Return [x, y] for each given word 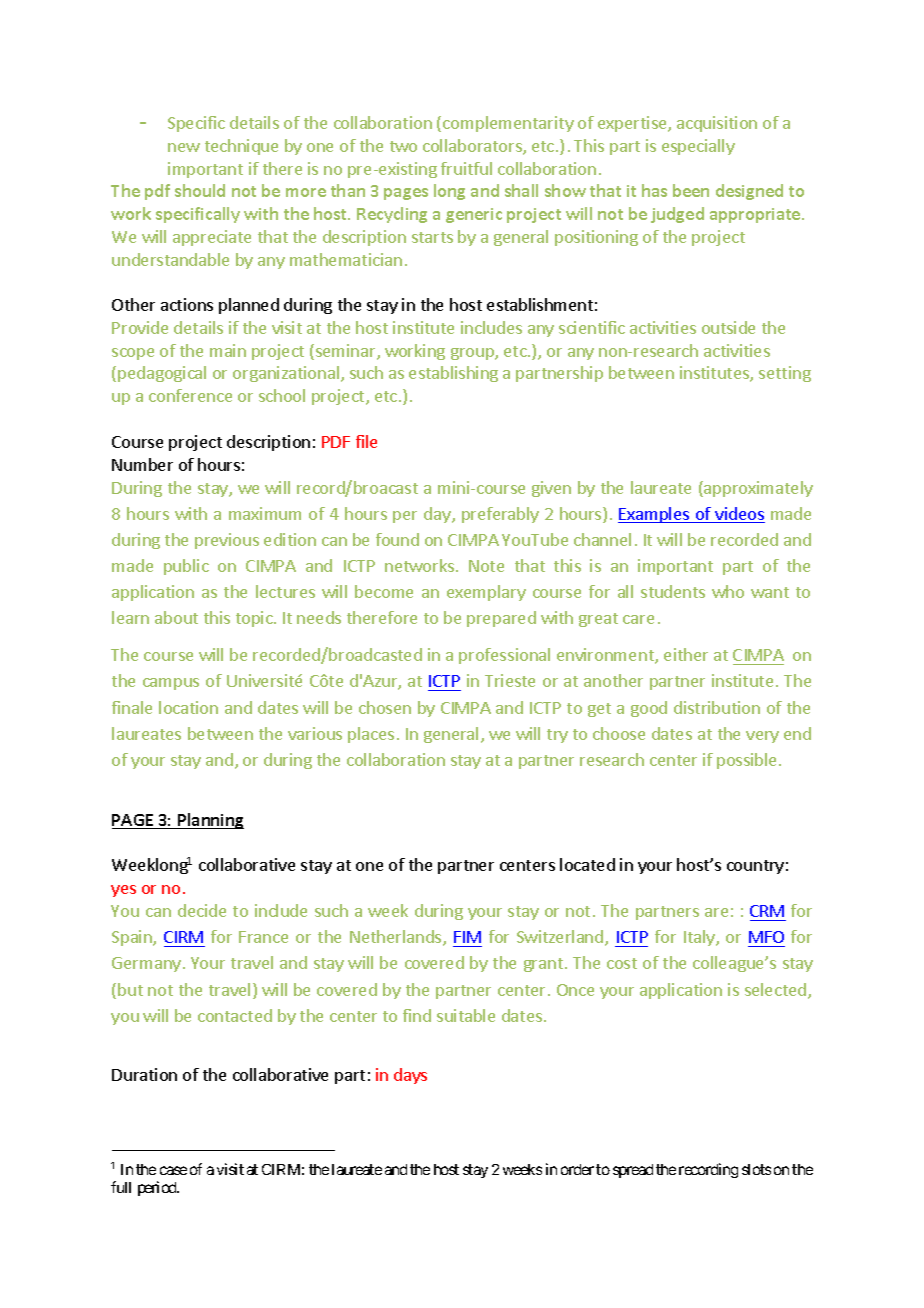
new [184, 147]
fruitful [466, 168]
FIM [467, 937]
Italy [700, 938]
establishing [453, 374]
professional [504, 656]
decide [202, 910]
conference [190, 395]
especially [698, 147]
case [173, 1170]
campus [171, 684]
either [686, 654]
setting [785, 374]
